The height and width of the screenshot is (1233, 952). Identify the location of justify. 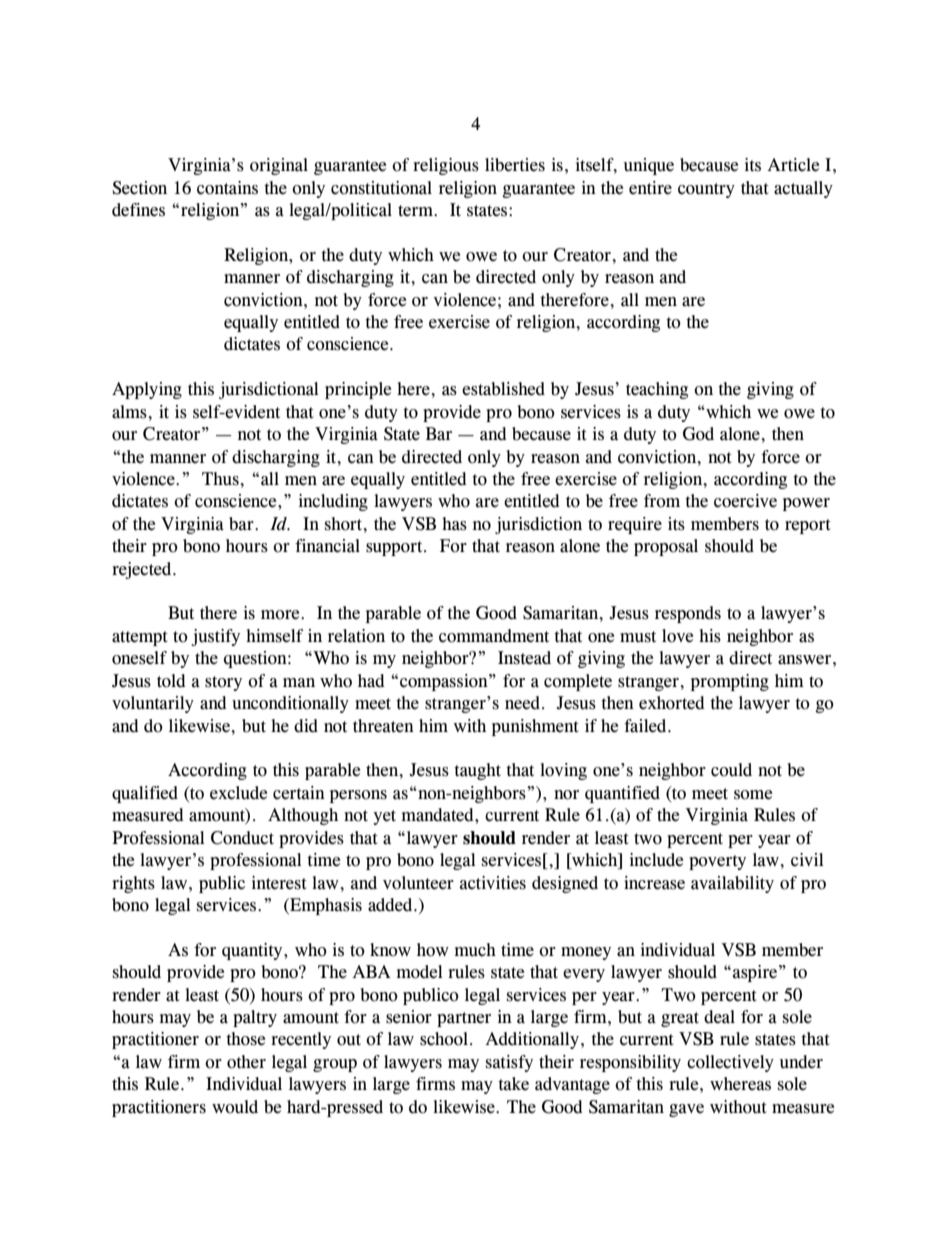
(215, 637).
